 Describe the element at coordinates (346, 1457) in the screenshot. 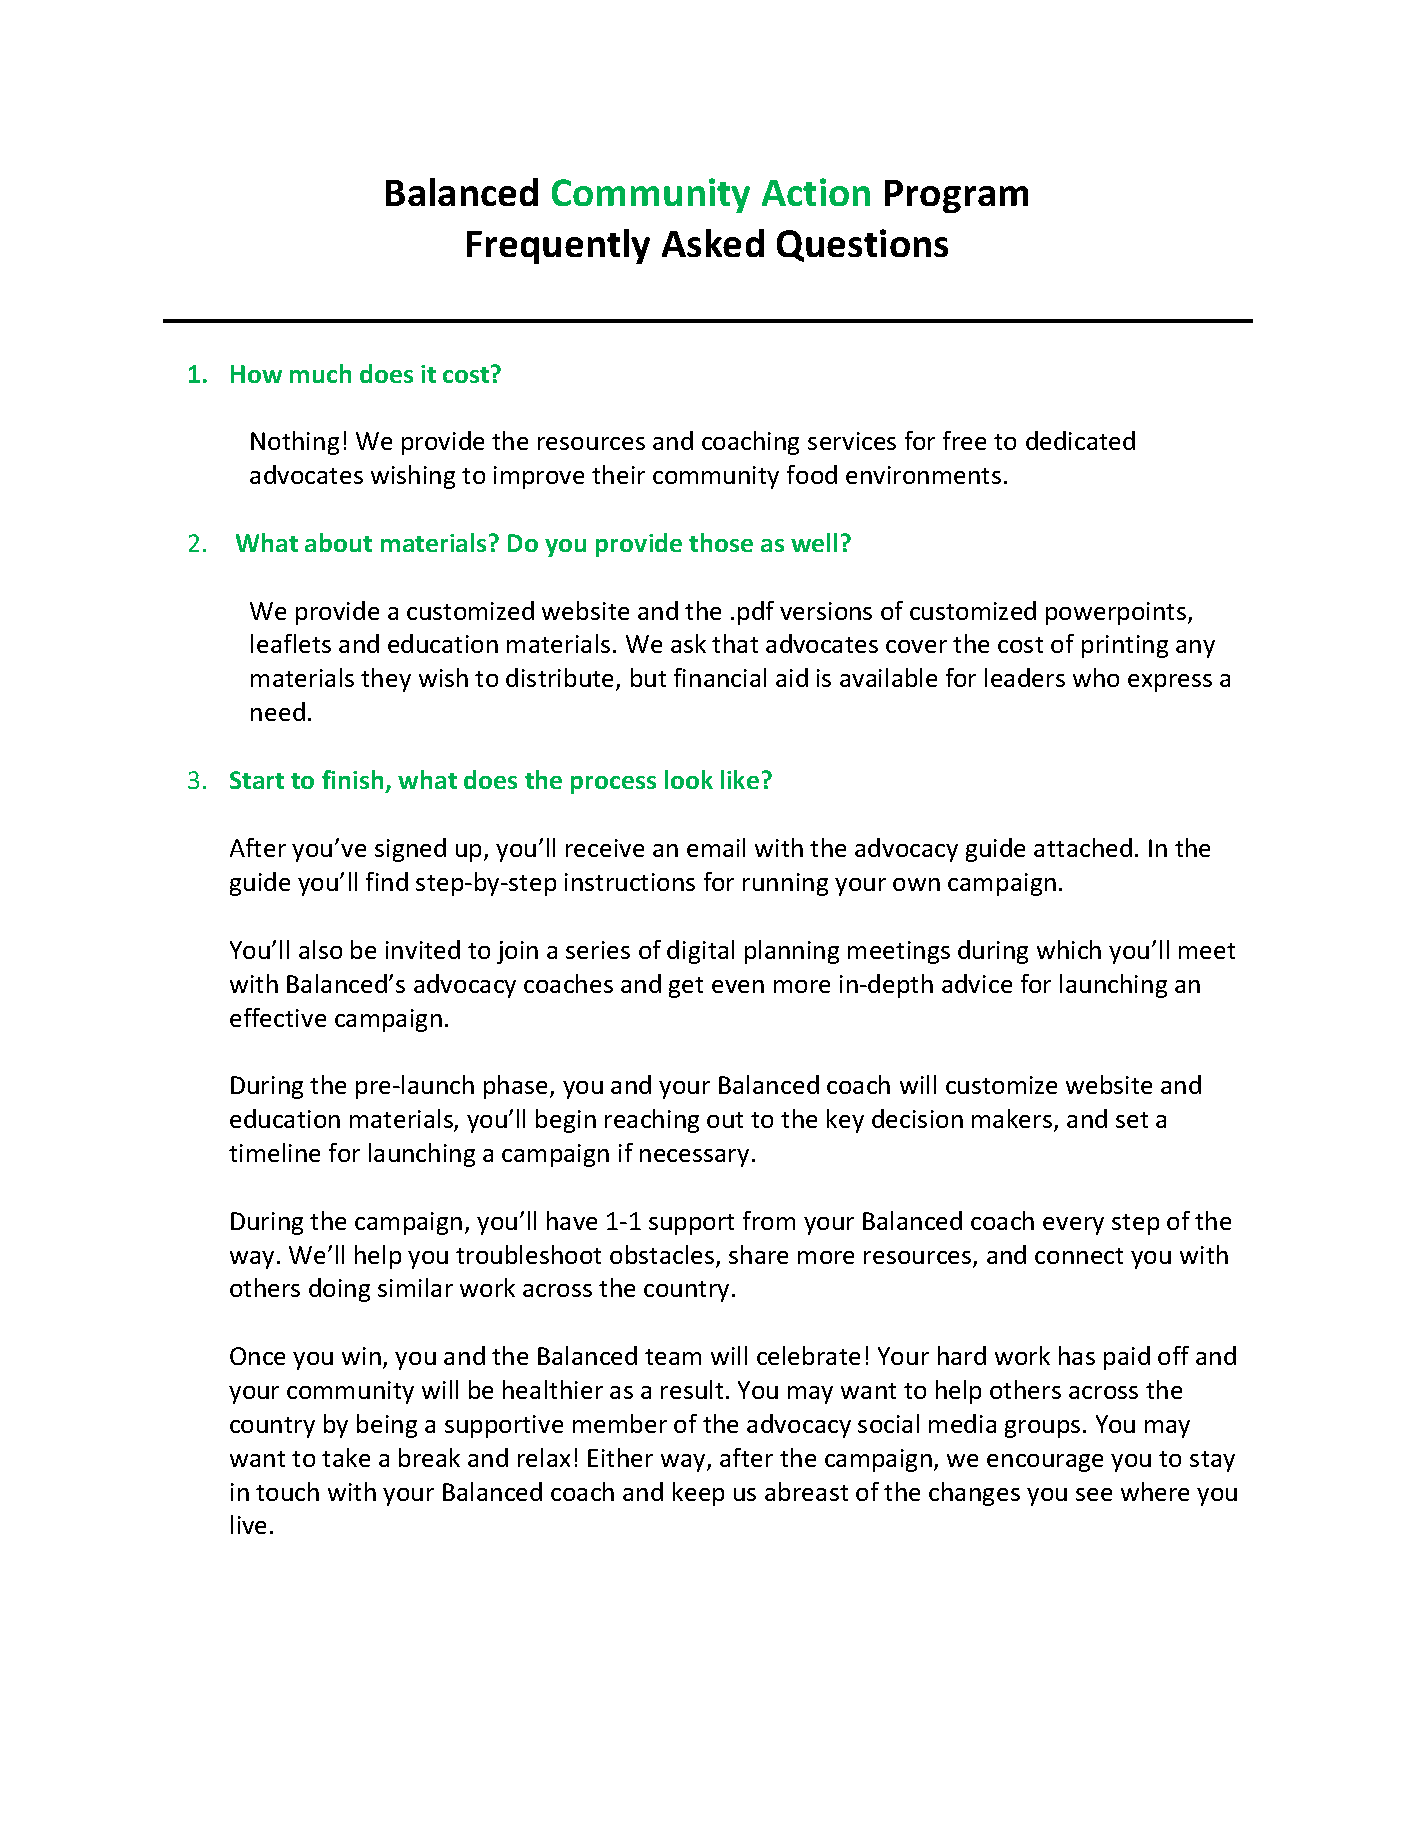

I see `take` at that location.
